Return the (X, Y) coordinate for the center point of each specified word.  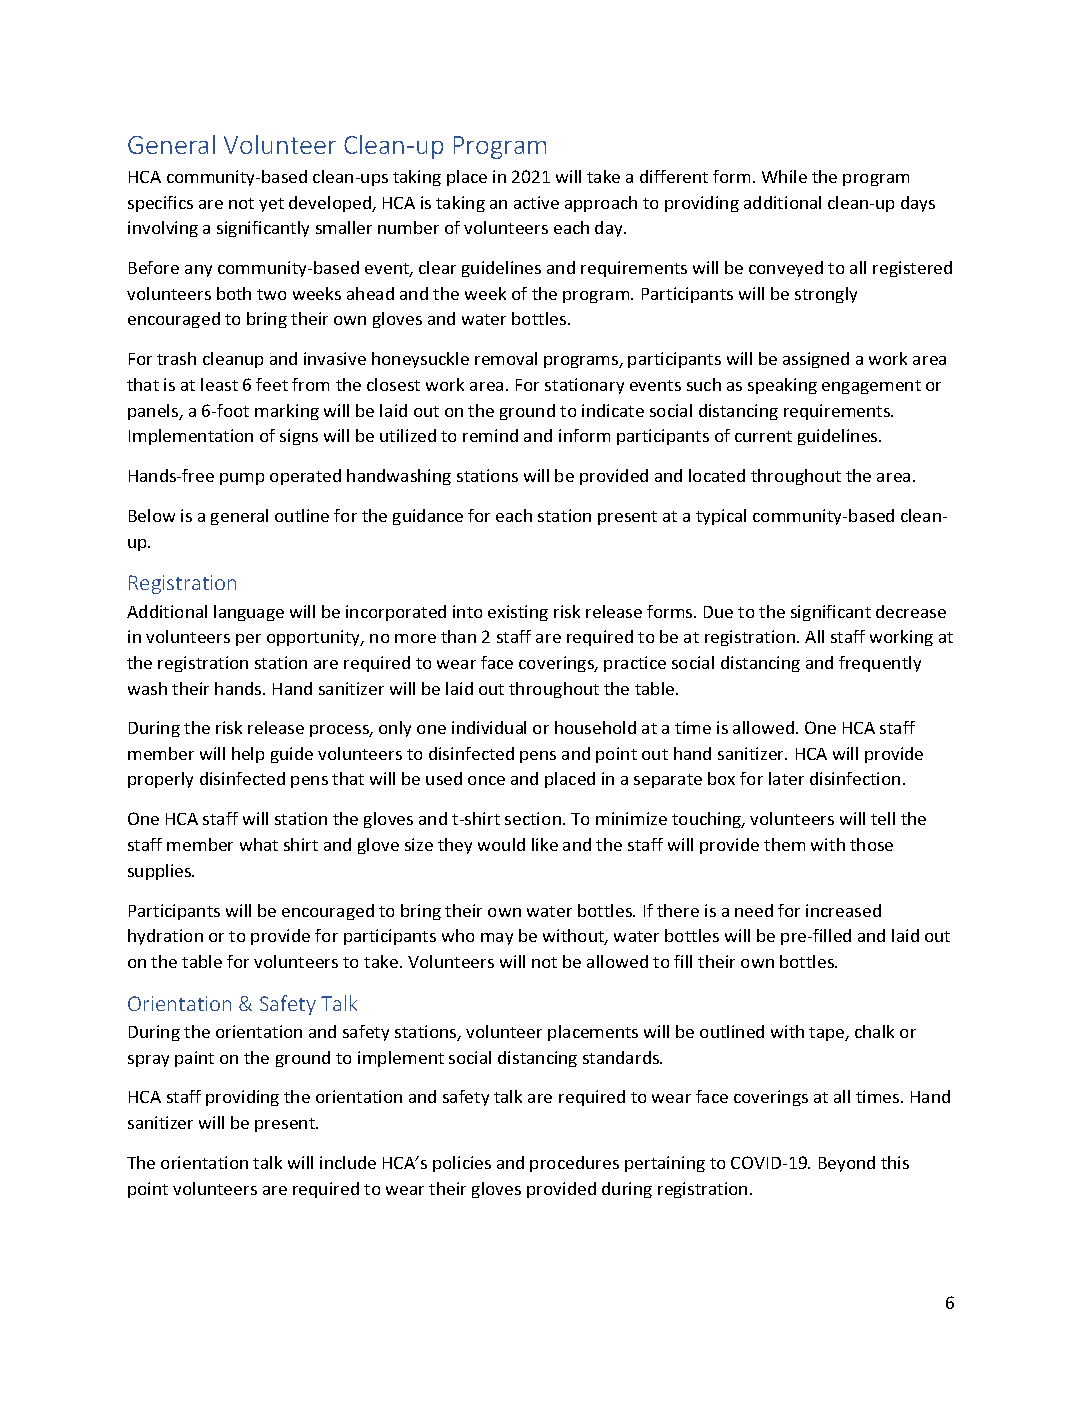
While (784, 176)
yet (271, 205)
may (497, 939)
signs (299, 437)
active (536, 202)
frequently (880, 664)
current (763, 436)
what (259, 844)
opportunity (315, 638)
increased (843, 910)
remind (490, 435)
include (348, 1162)
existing (518, 613)
